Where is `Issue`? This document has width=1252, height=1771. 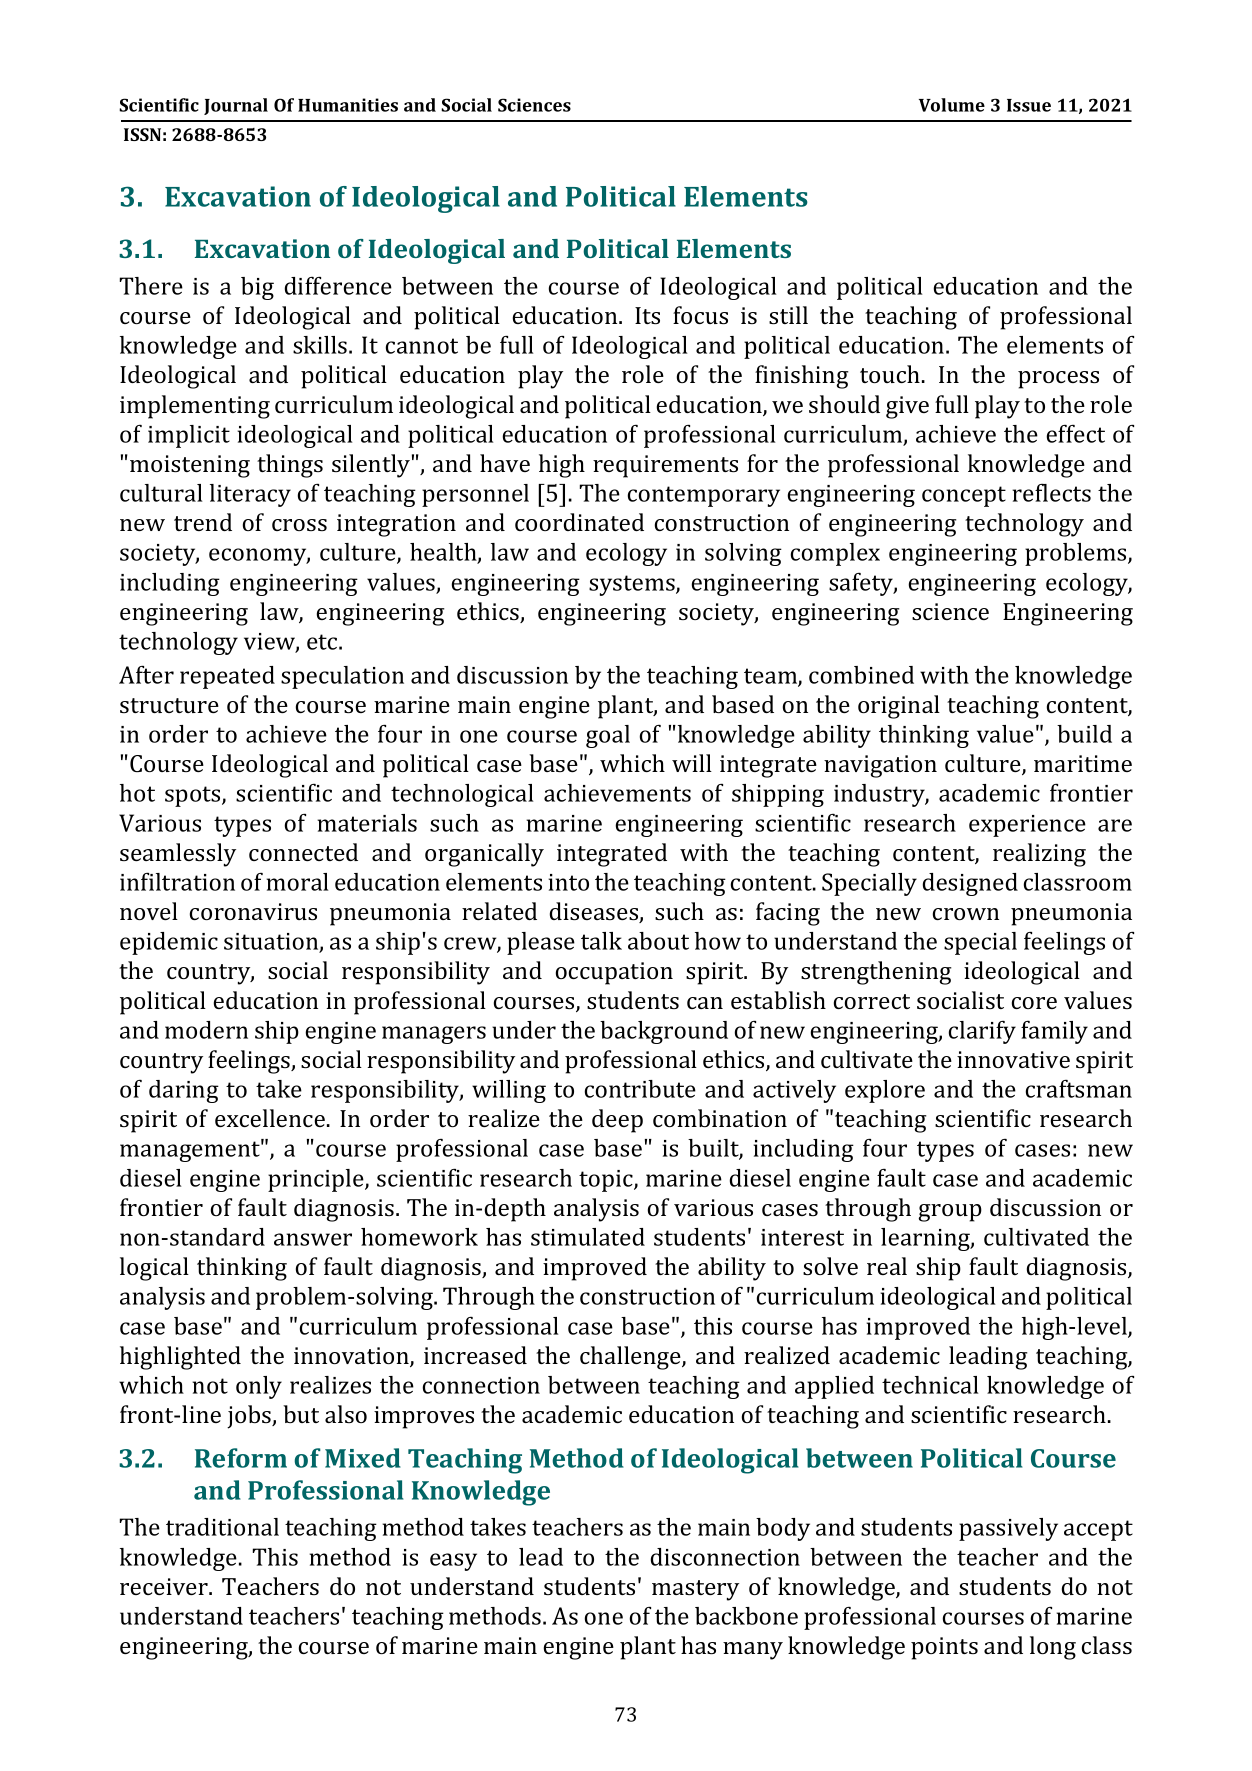
Issue is located at coordinates (1029, 105).
